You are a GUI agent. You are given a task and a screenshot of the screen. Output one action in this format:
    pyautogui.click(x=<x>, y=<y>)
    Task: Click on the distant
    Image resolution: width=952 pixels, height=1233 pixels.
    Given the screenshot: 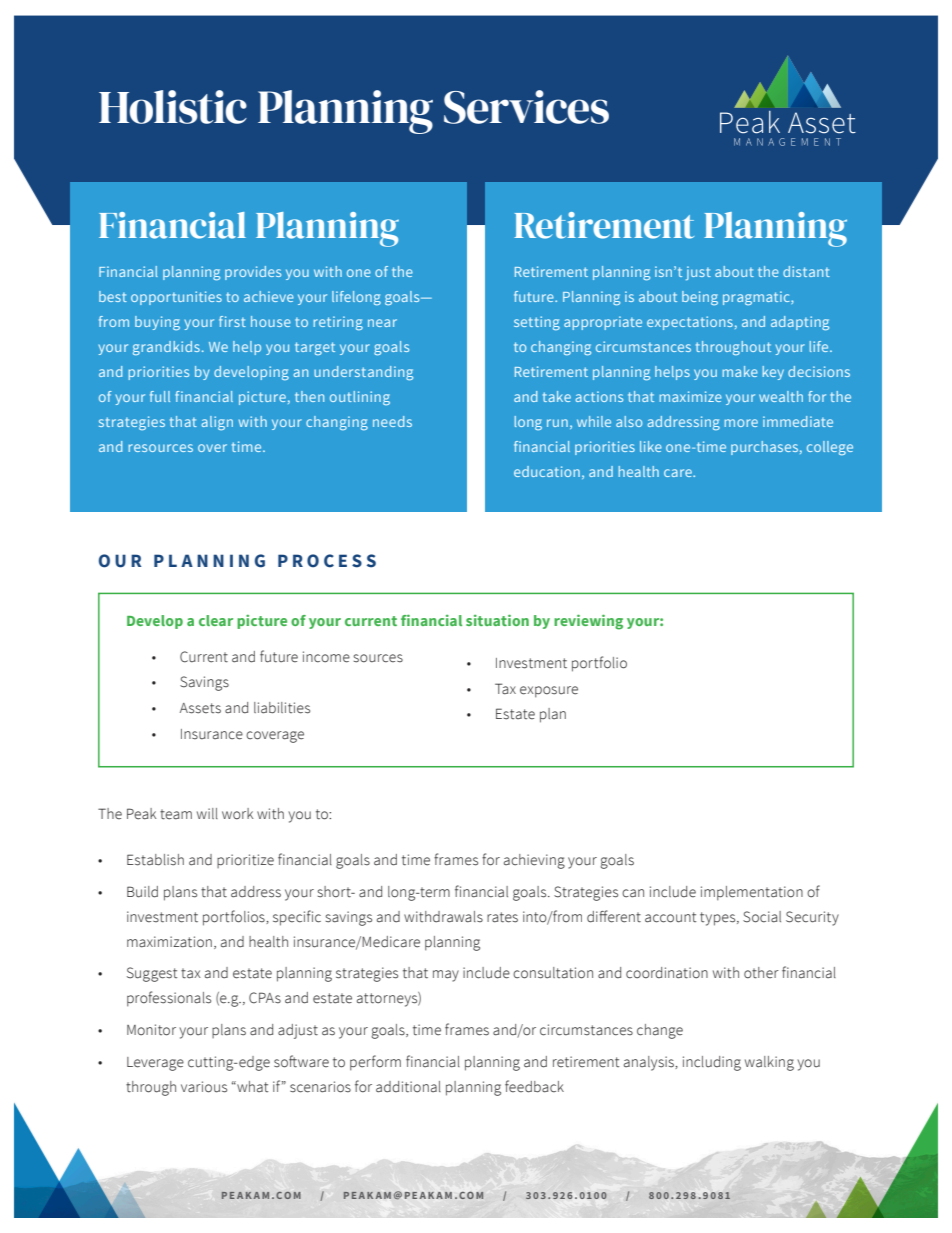 What is the action you would take?
    pyautogui.click(x=806, y=271)
